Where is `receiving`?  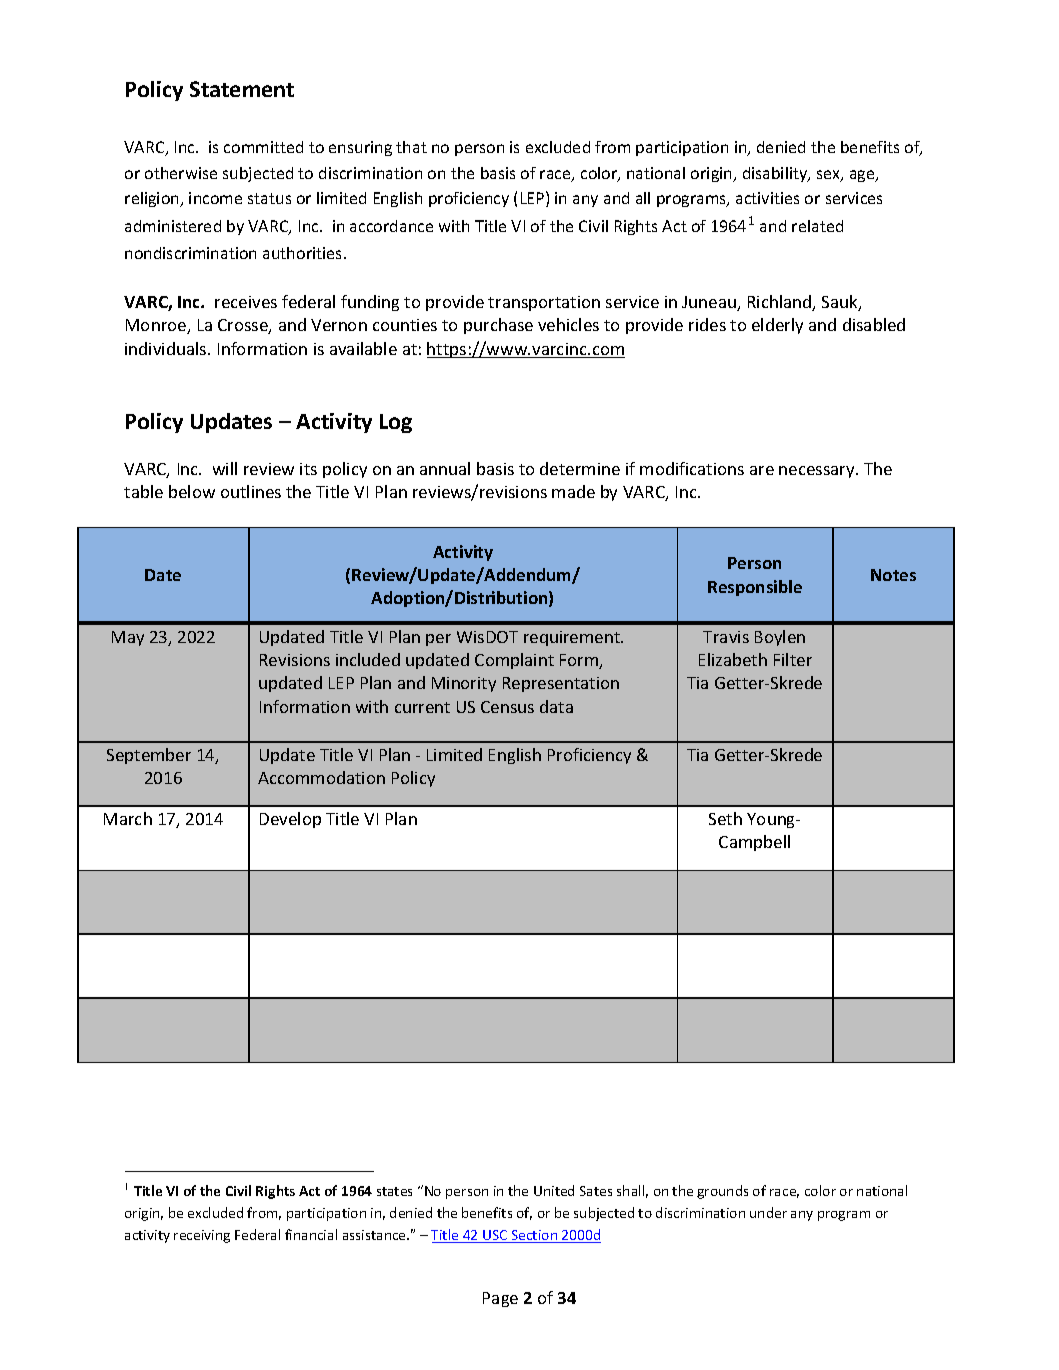 receiving is located at coordinates (202, 1236).
